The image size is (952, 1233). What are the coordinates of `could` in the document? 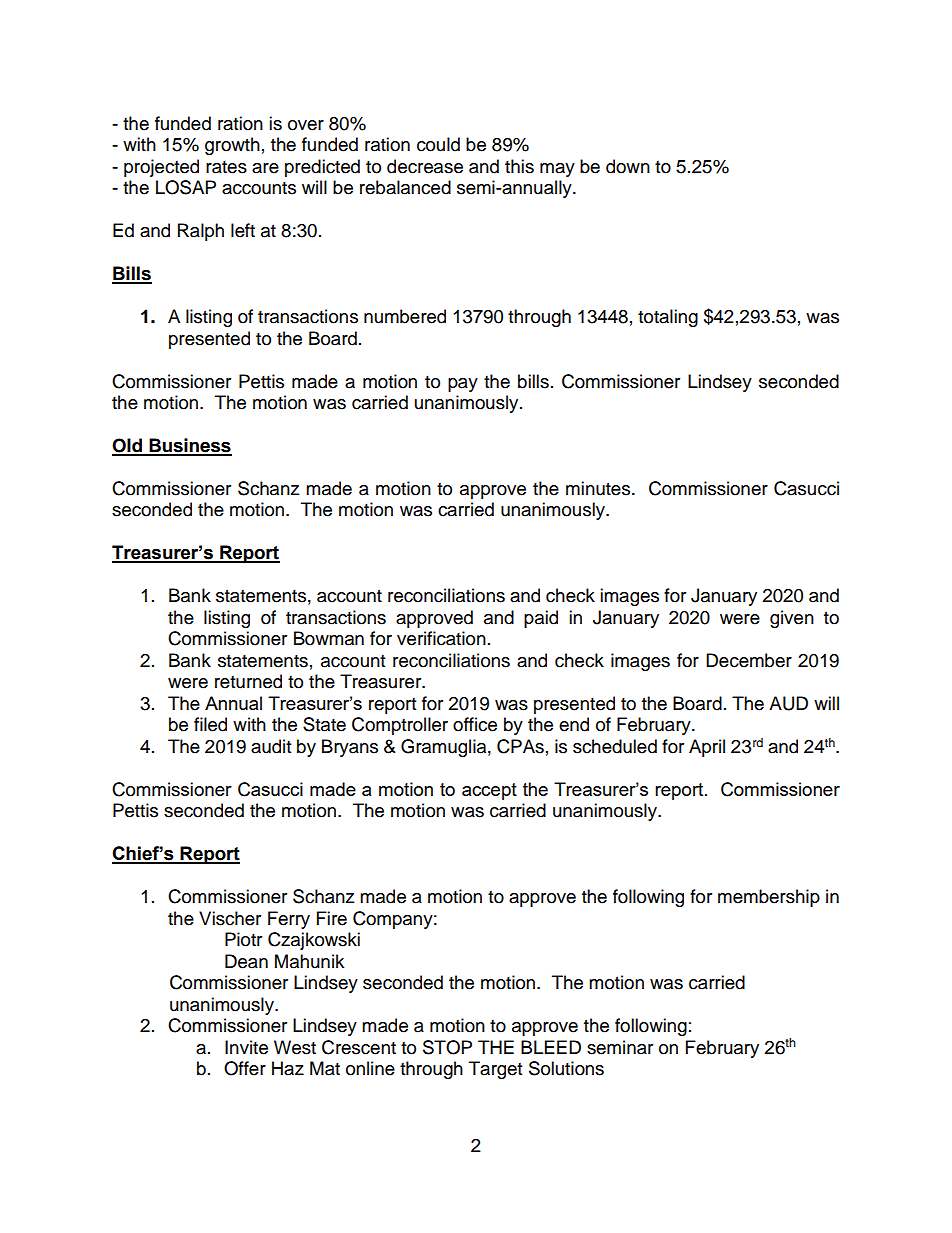 It's located at (438, 144).
